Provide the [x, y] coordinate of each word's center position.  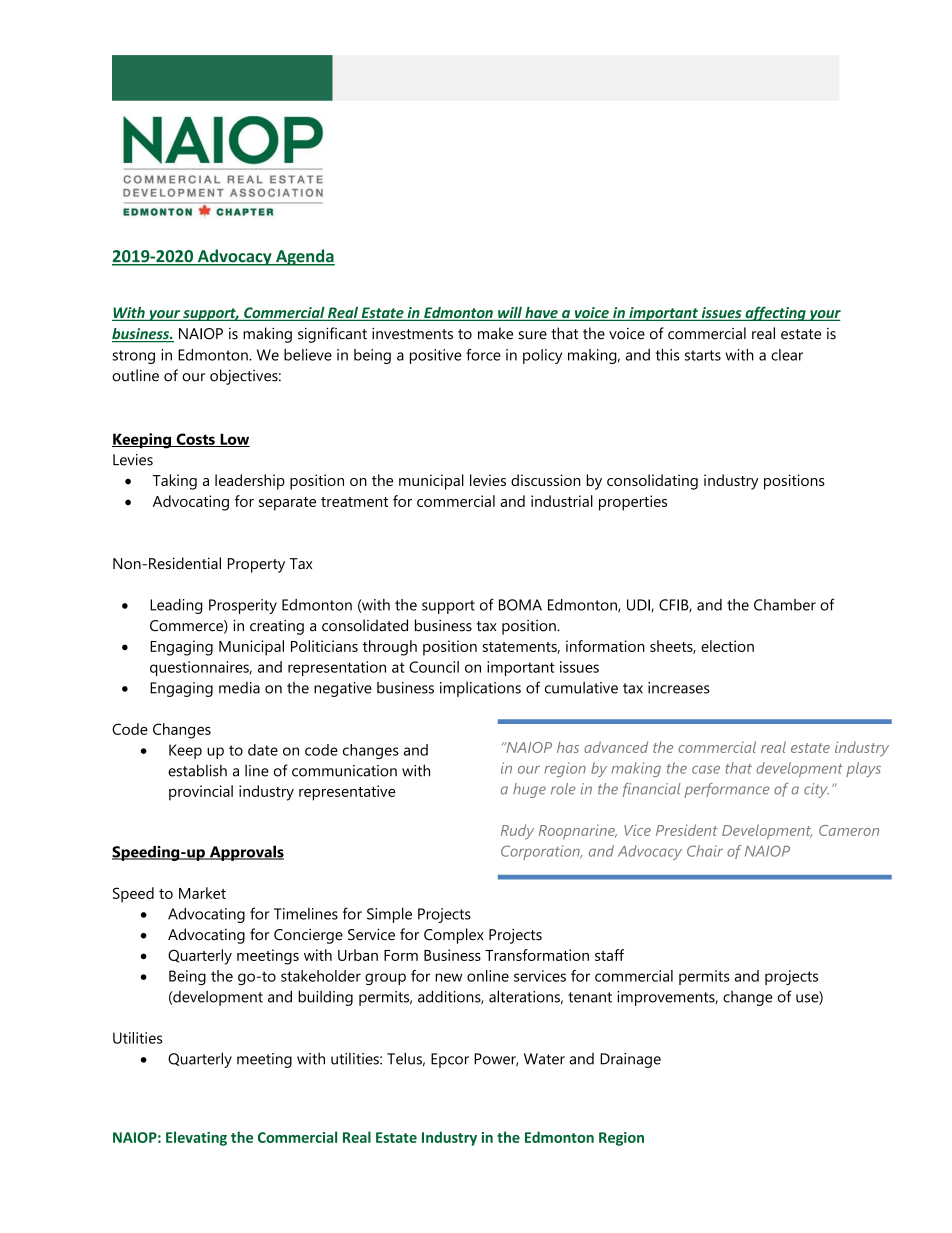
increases [679, 688]
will [510, 313]
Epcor [450, 1060]
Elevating [196, 1138]
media [239, 688]
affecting [775, 313]
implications [480, 689]
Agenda [304, 257]
